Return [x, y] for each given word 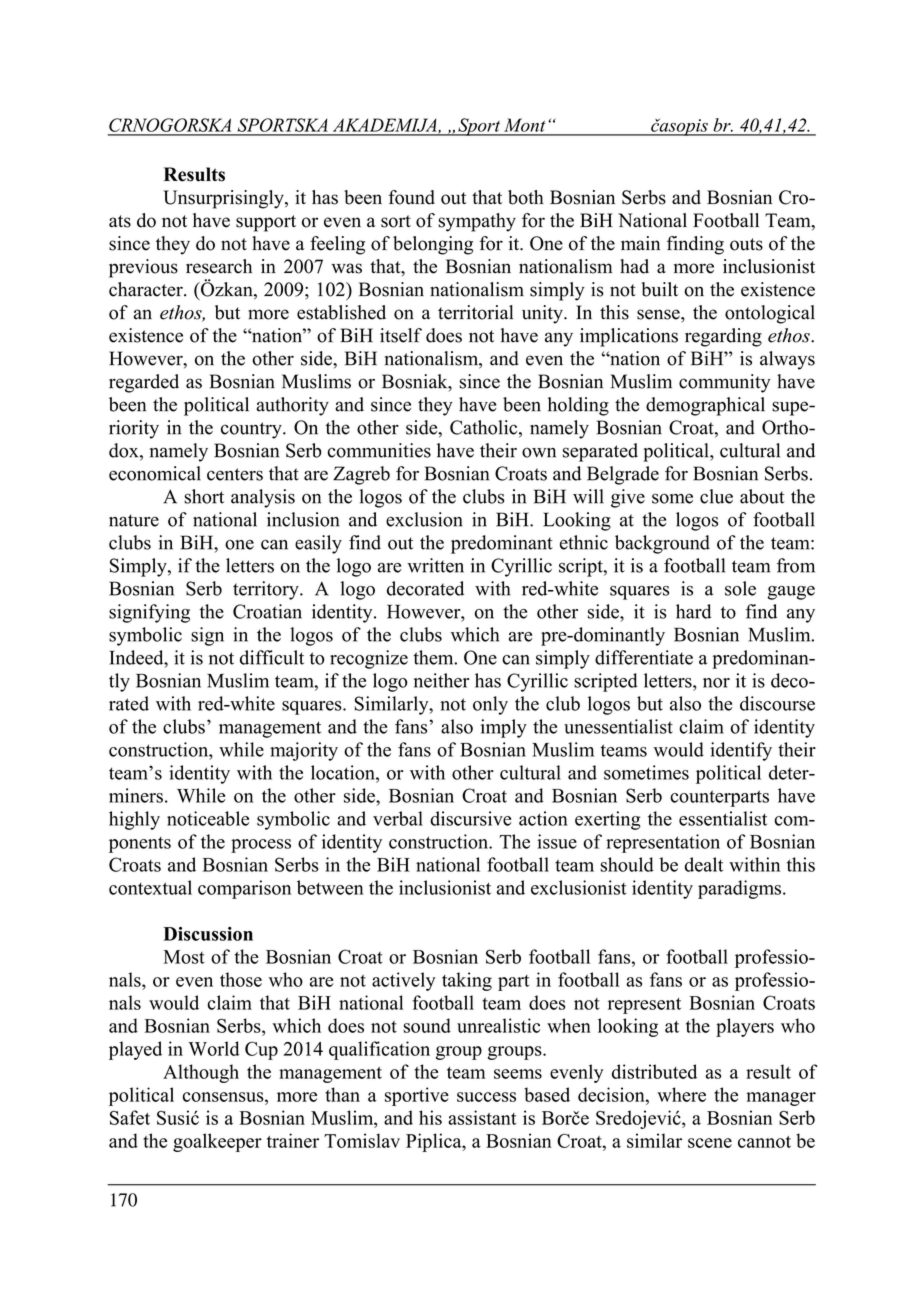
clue [716, 496]
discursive [470, 818]
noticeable [208, 818]
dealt [704, 864]
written [435, 565]
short [204, 496]
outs [746, 244]
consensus [224, 1097]
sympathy [477, 222]
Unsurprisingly [224, 199]
